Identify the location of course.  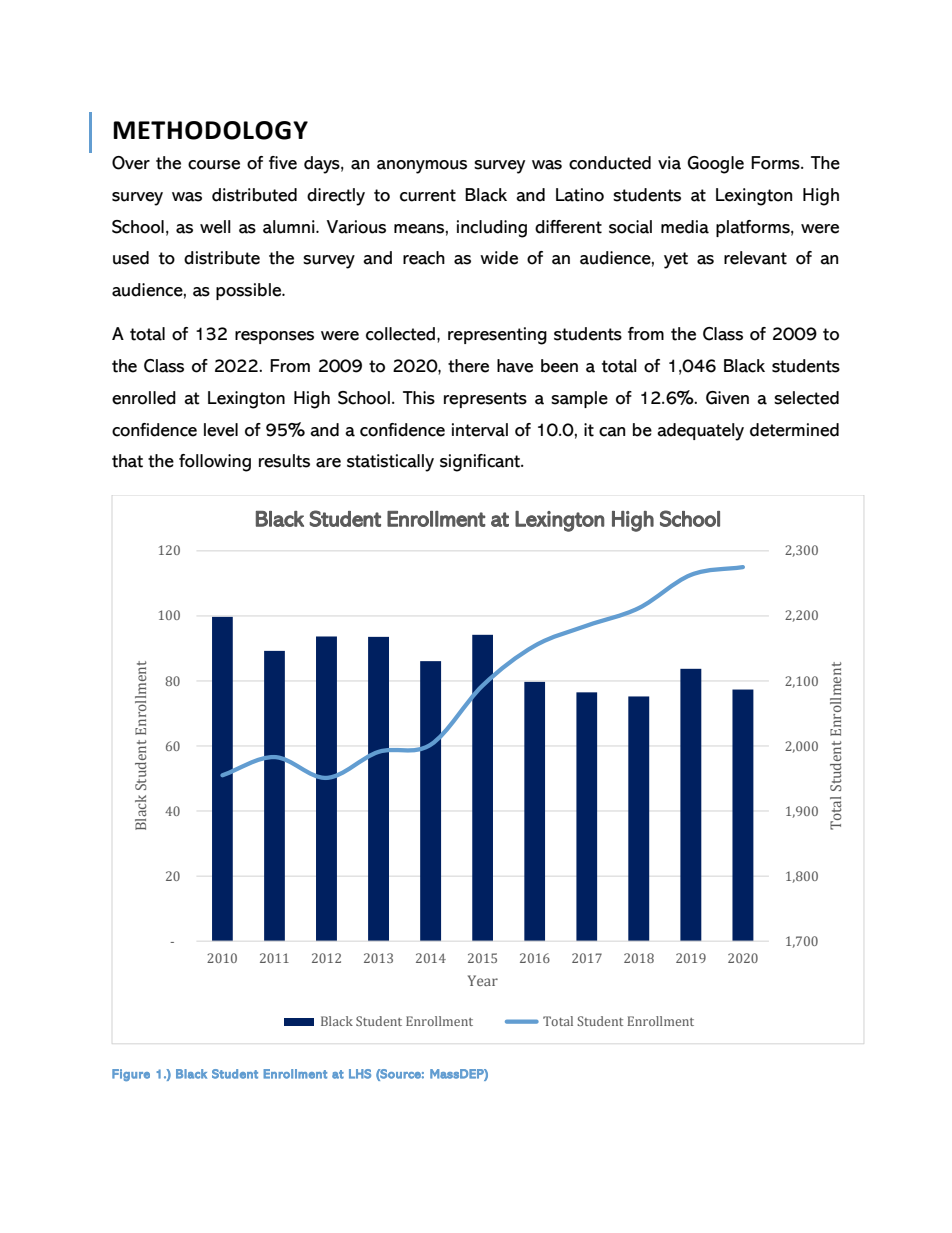
(214, 165).
